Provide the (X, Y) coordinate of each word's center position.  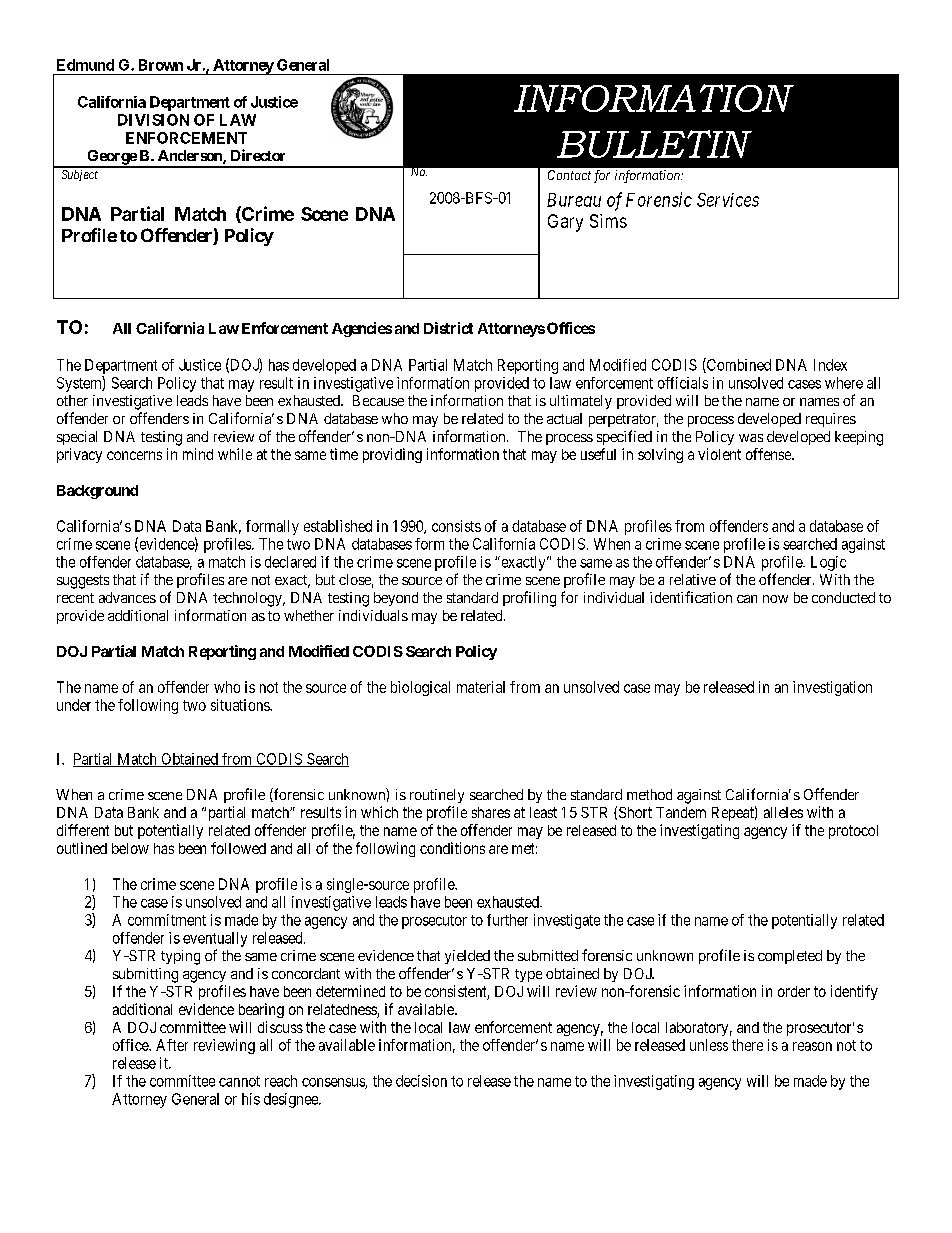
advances (127, 597)
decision (421, 1081)
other (72, 400)
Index (830, 365)
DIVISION (153, 120)
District (448, 328)
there (747, 1045)
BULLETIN (654, 144)
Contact (569, 175)
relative (693, 579)
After (172, 1045)
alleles (783, 812)
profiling (529, 599)
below (130, 848)
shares (491, 812)
